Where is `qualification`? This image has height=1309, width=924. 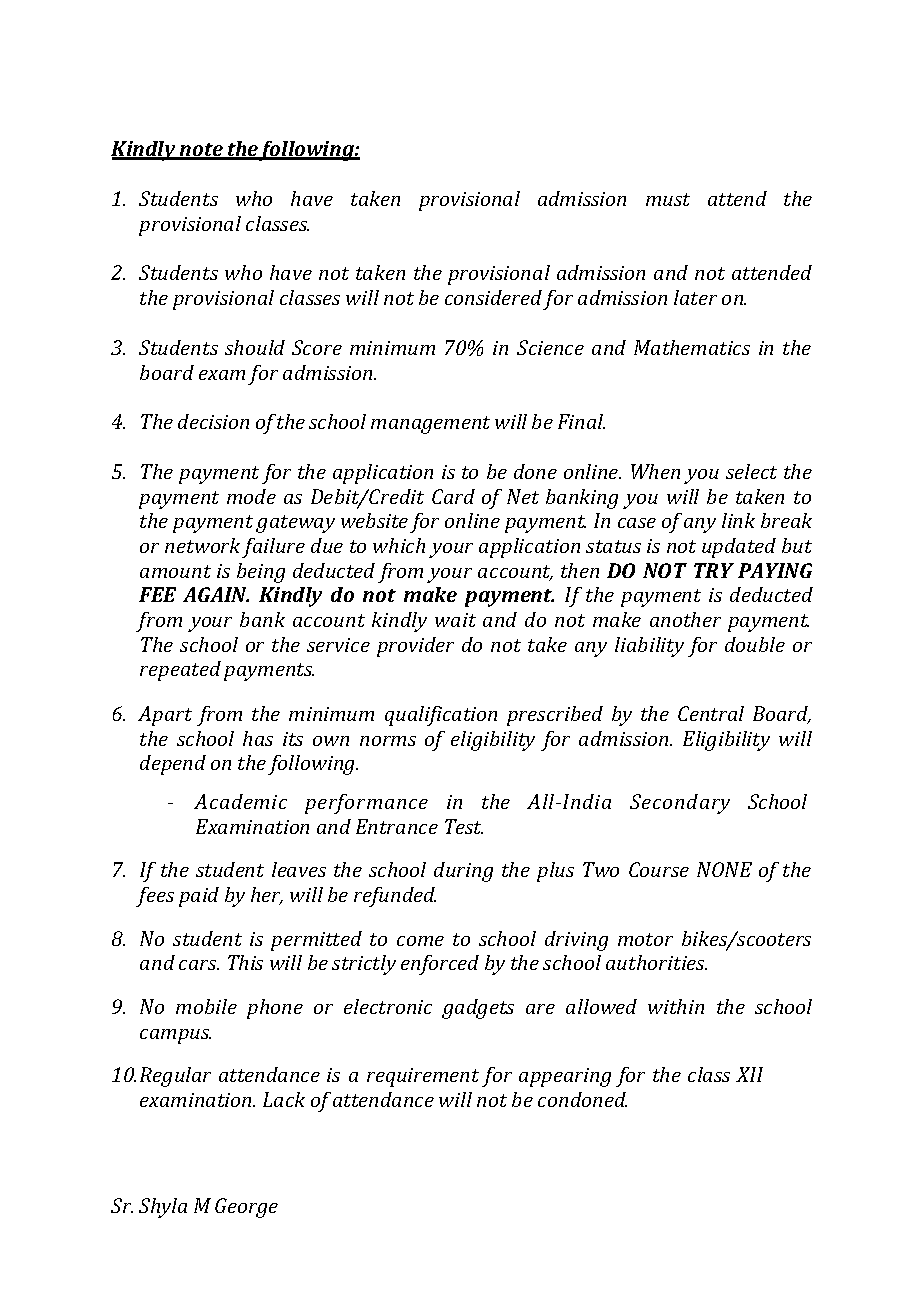
qualification is located at coordinates (441, 716).
